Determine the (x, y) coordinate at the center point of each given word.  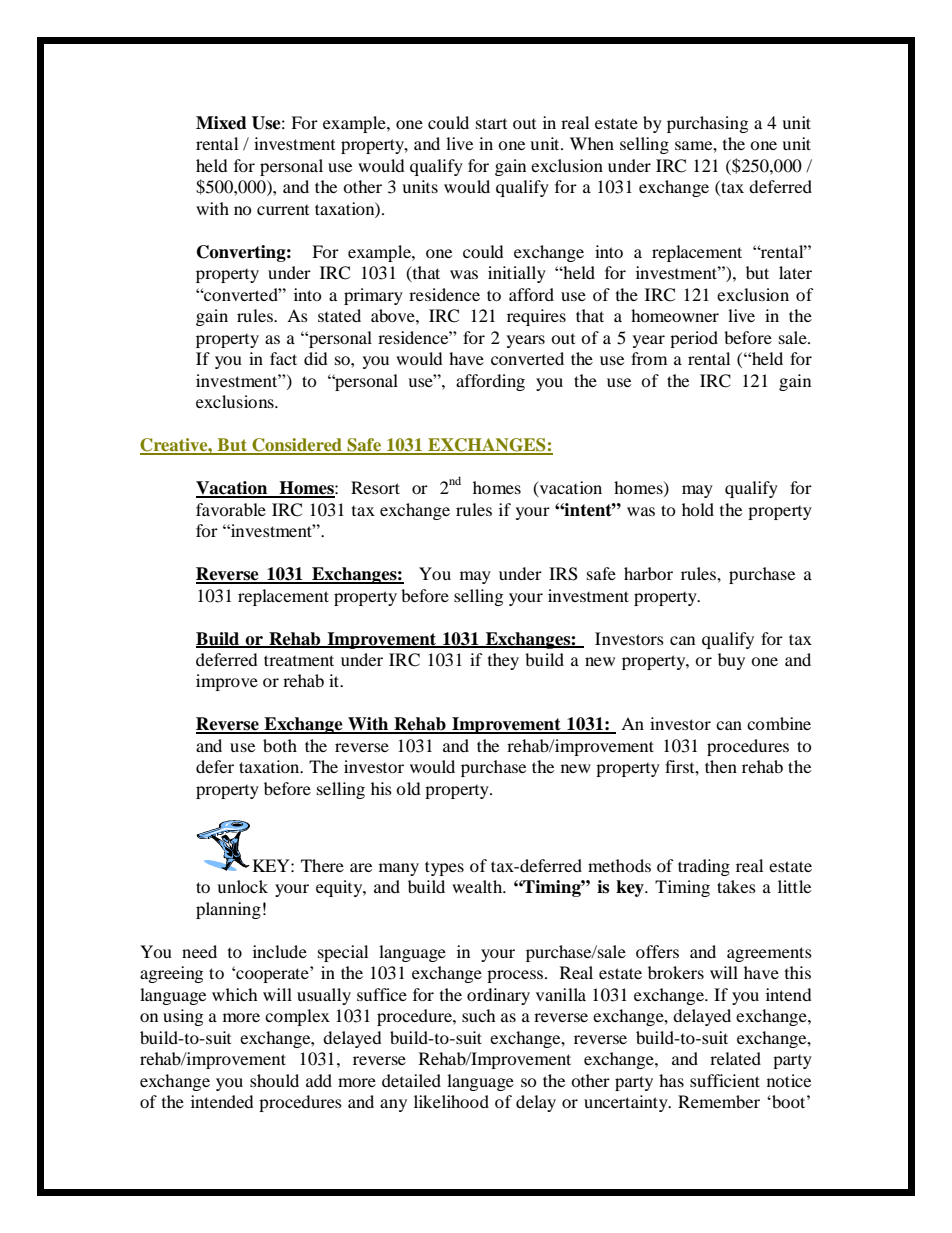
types (444, 868)
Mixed (221, 123)
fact (283, 358)
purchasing (707, 124)
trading (704, 867)
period (694, 339)
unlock (242, 886)
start (491, 123)
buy (731, 661)
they (503, 661)
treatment (299, 660)
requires (536, 317)
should (274, 1080)
